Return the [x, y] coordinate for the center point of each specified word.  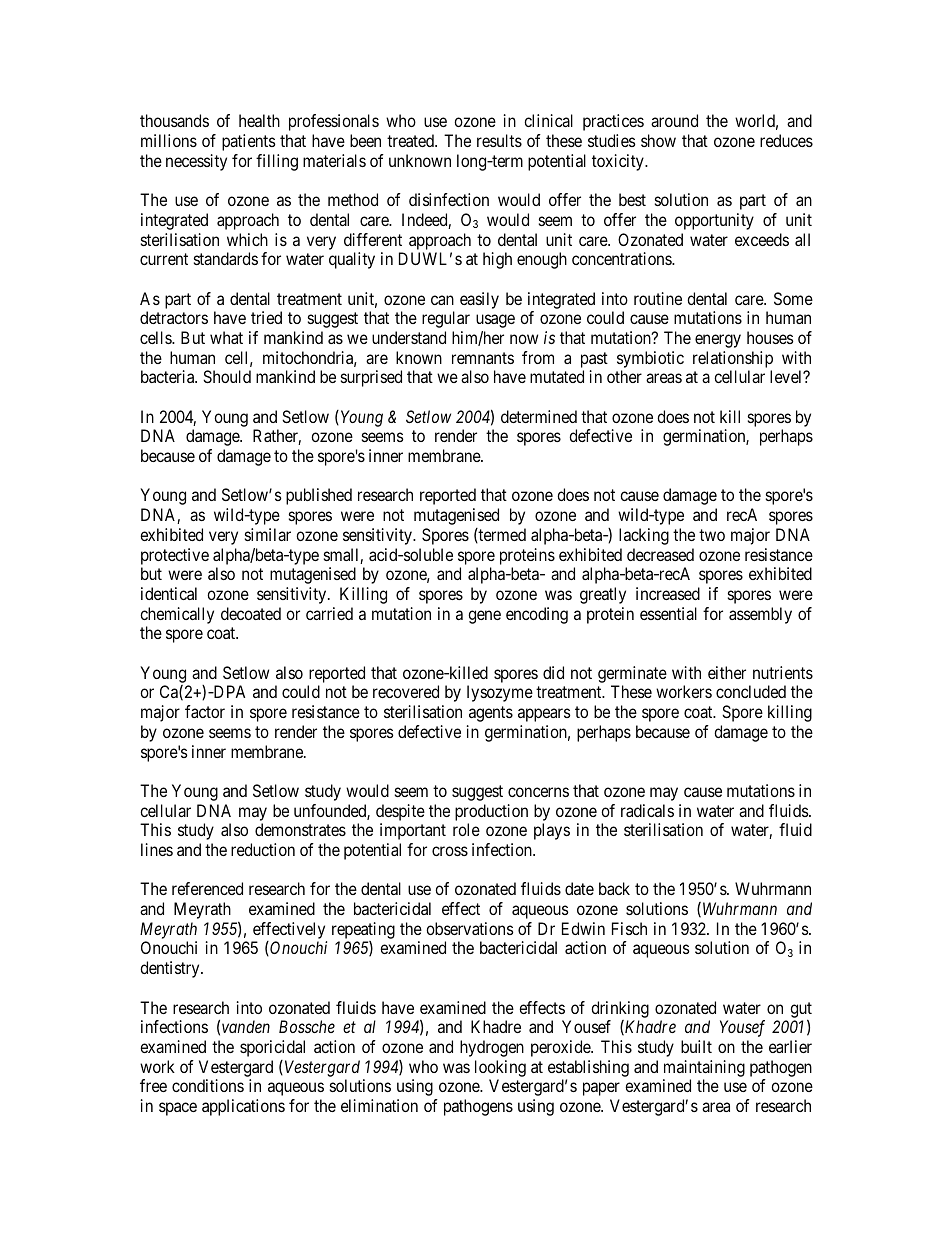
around [674, 120]
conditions [208, 1085]
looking [500, 1068]
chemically [177, 615]
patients [249, 142]
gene [484, 617]
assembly [760, 615]
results [499, 140]
